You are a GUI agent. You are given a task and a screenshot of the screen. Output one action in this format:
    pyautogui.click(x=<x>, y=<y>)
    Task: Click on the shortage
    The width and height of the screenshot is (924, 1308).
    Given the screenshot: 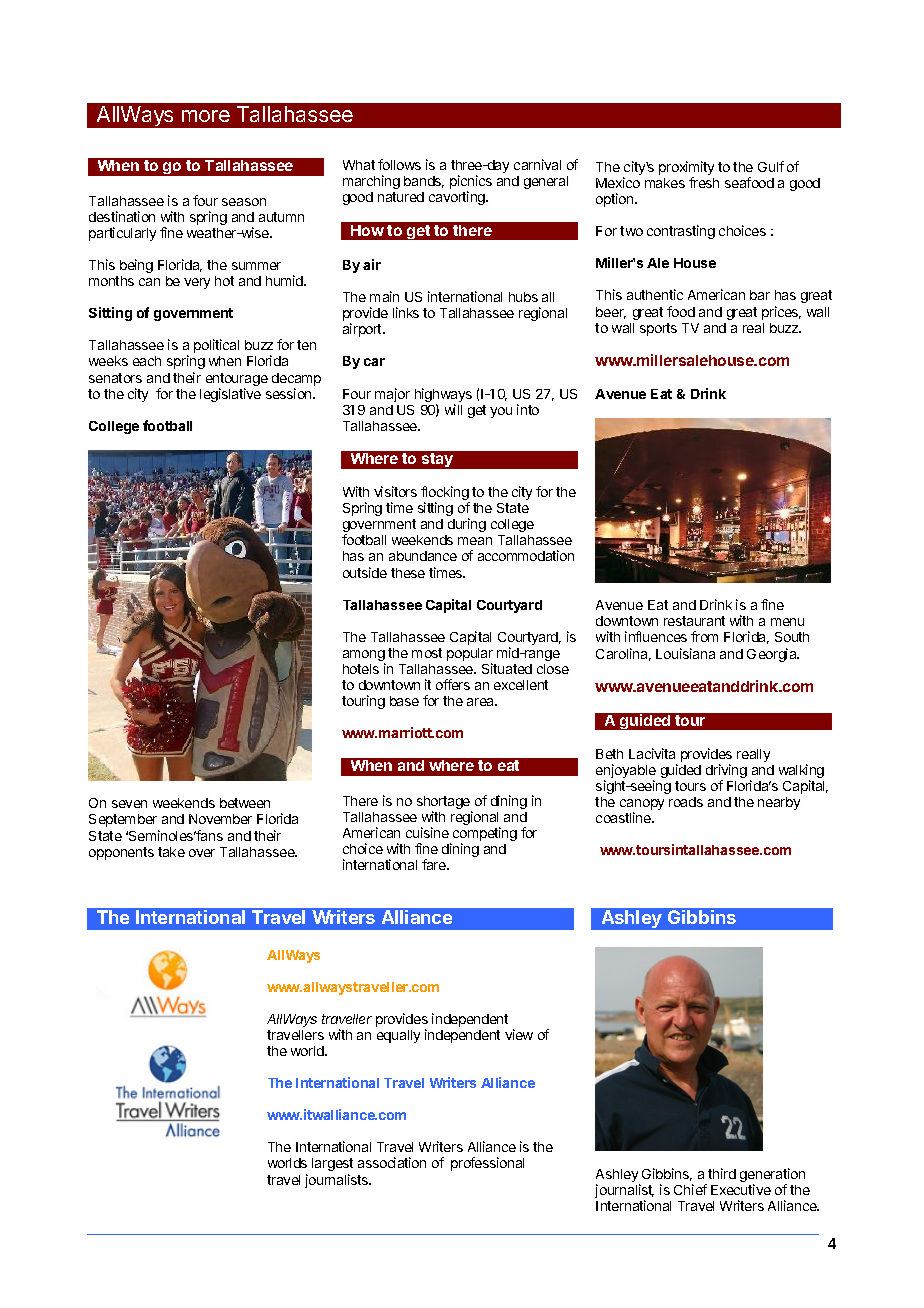 What is the action you would take?
    pyautogui.click(x=444, y=804)
